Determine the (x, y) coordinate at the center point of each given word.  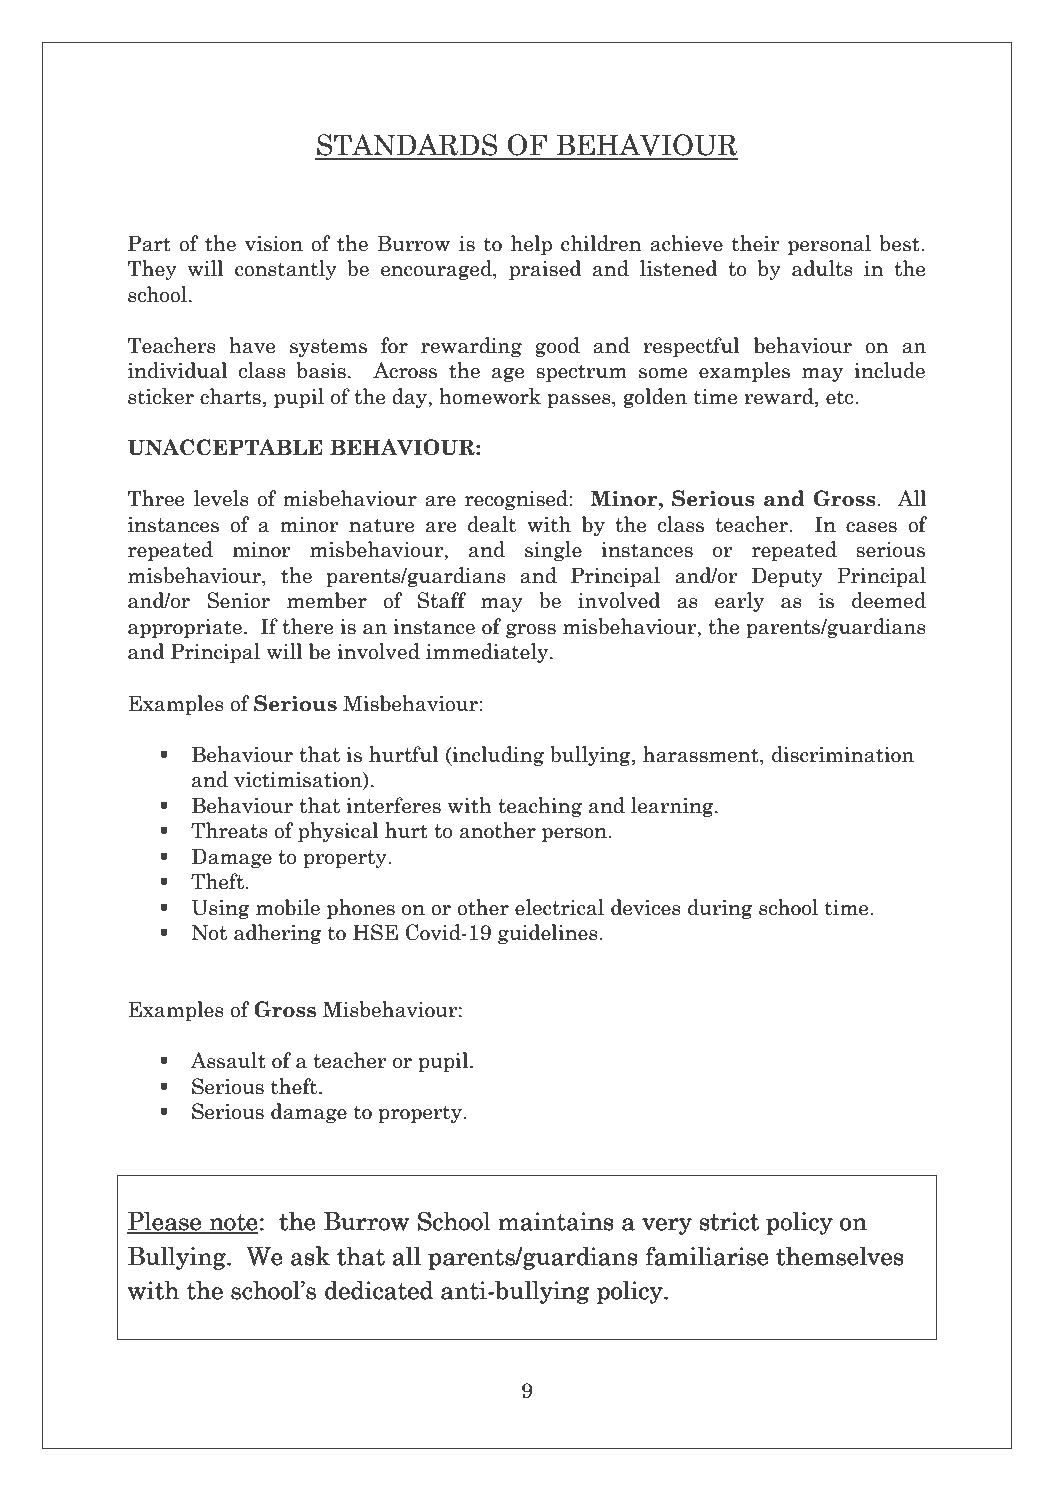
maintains (556, 1221)
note (232, 1223)
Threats (229, 830)
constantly (286, 270)
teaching (540, 807)
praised (545, 270)
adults (822, 268)
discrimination (843, 754)
